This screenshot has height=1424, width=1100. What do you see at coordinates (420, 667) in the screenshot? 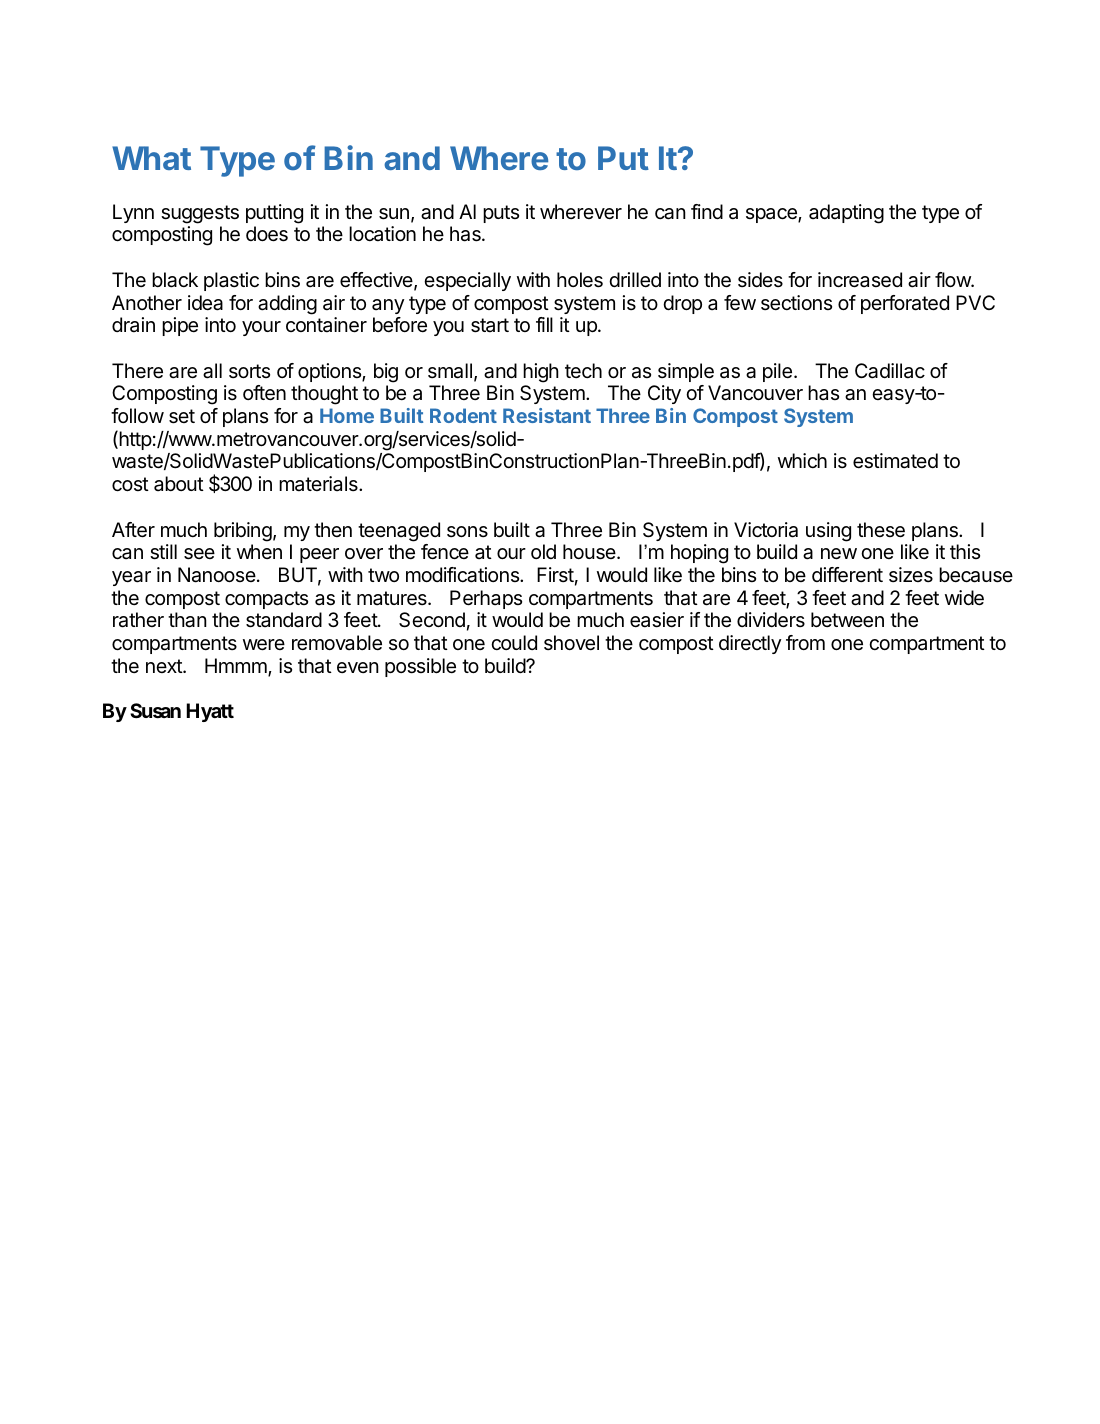
I see `possible` at bounding box center [420, 667].
